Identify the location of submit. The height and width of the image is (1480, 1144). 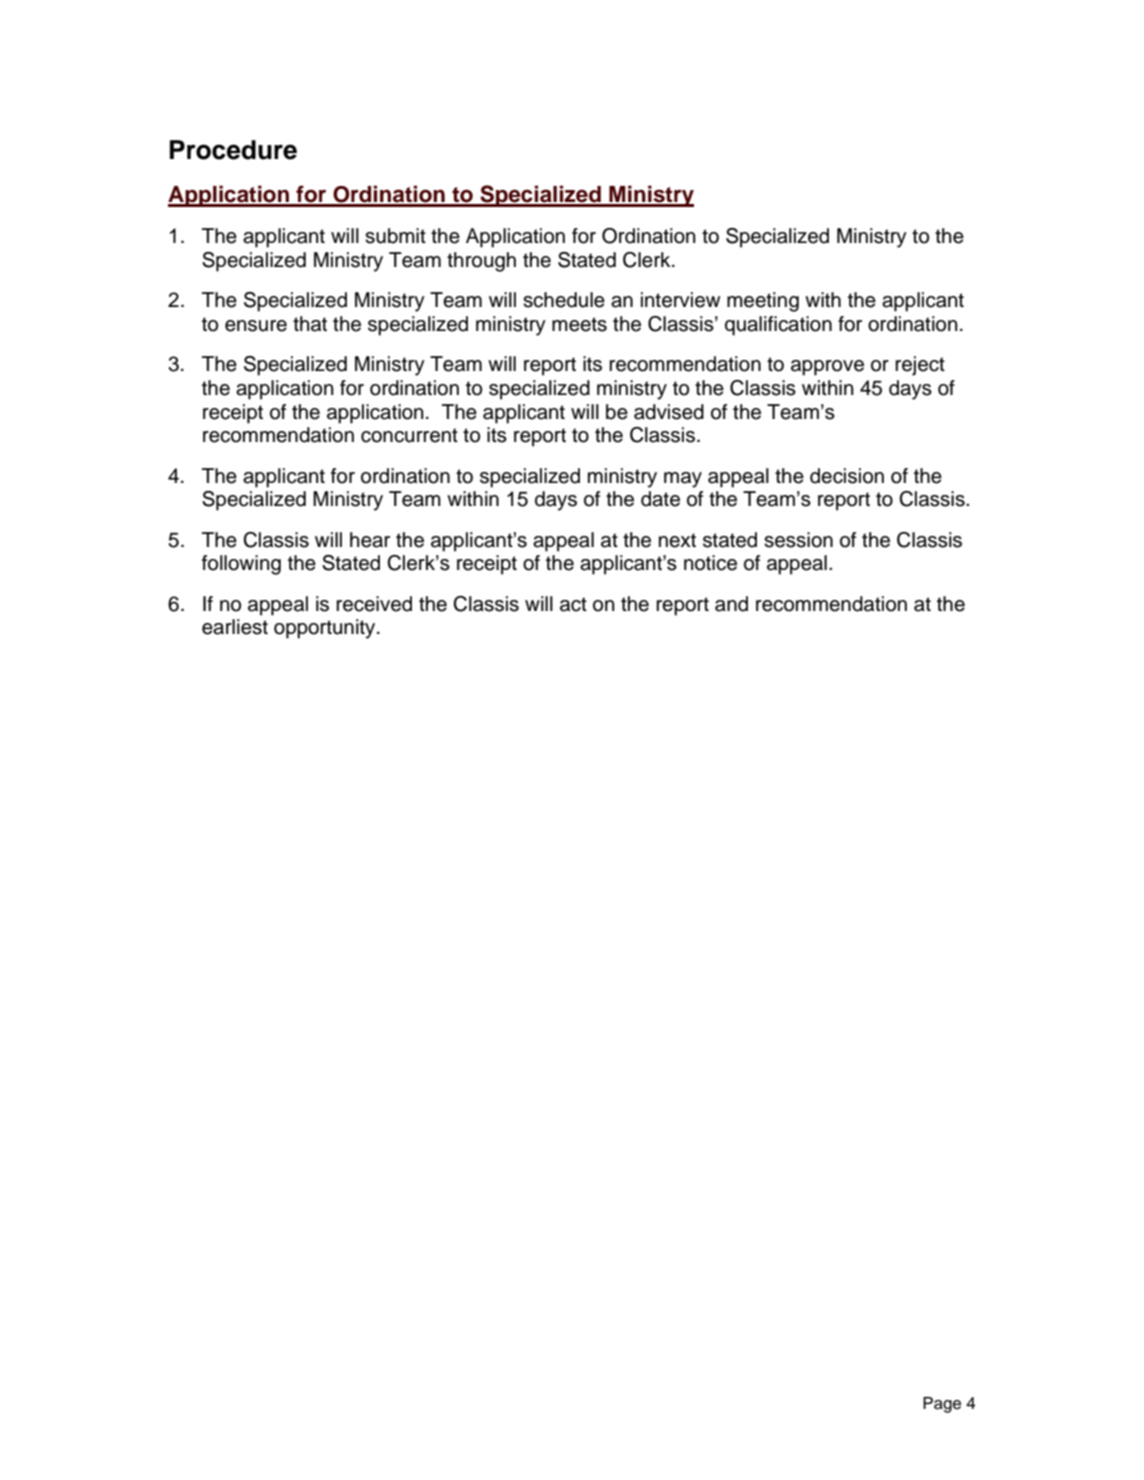
(395, 236).
